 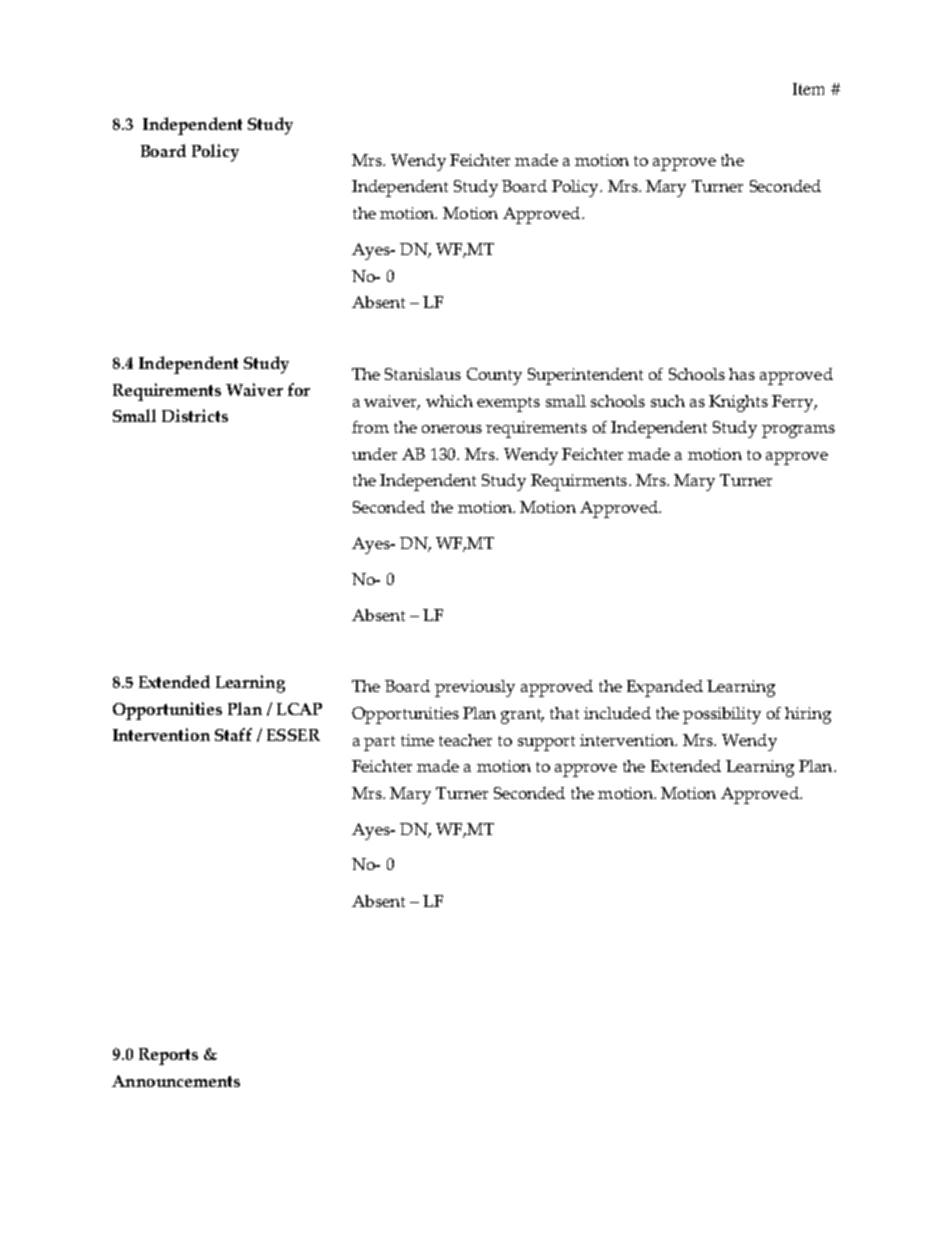 I want to click on onerous, so click(x=452, y=429).
